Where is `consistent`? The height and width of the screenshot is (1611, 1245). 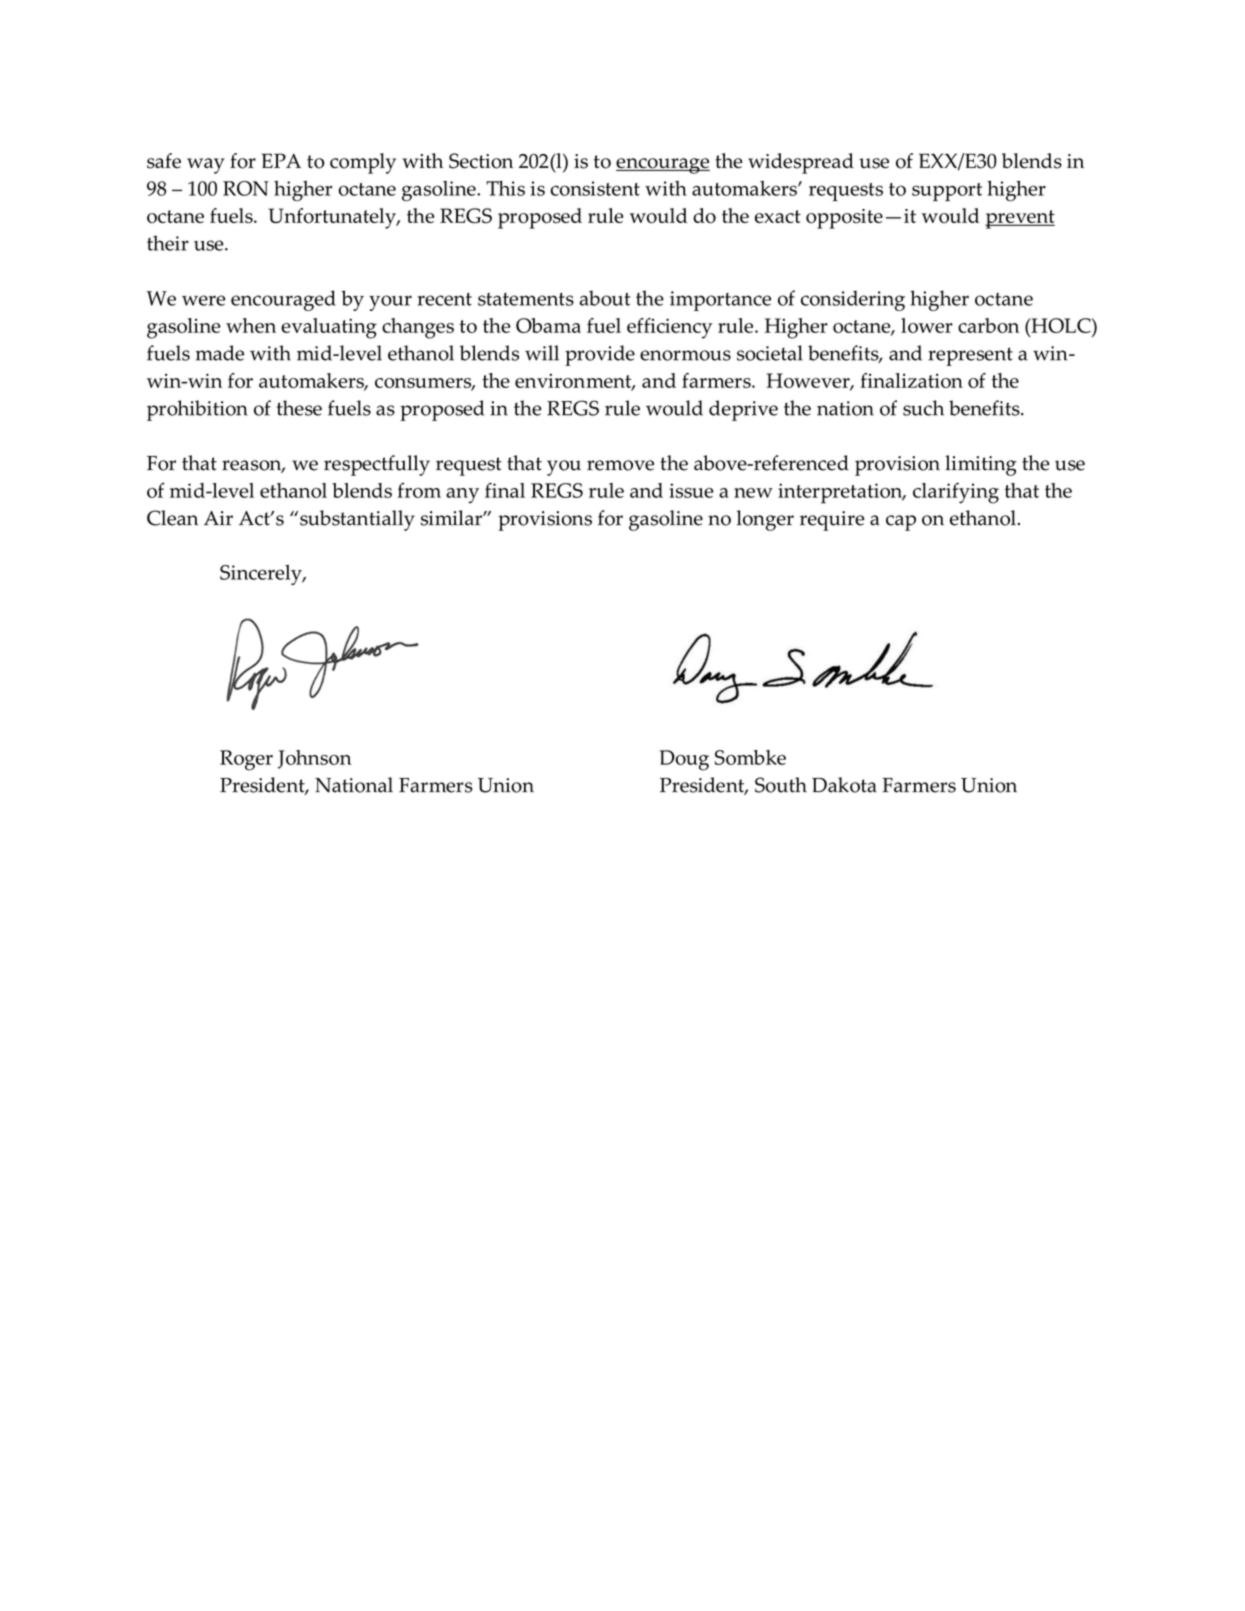
consistent is located at coordinates (595, 188).
